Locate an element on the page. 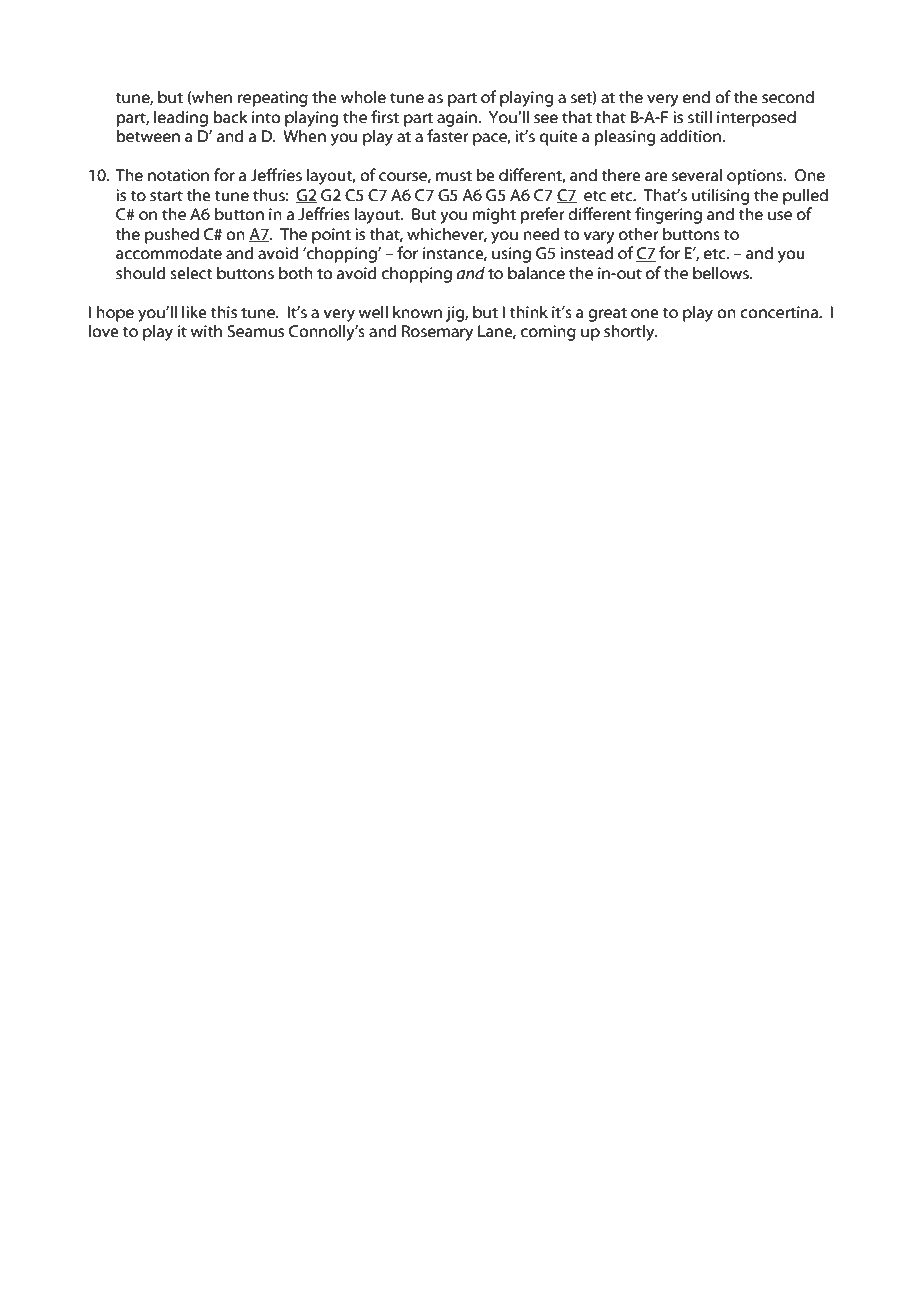 This page has width=924, height=1308. accommodate is located at coordinates (169, 253).
